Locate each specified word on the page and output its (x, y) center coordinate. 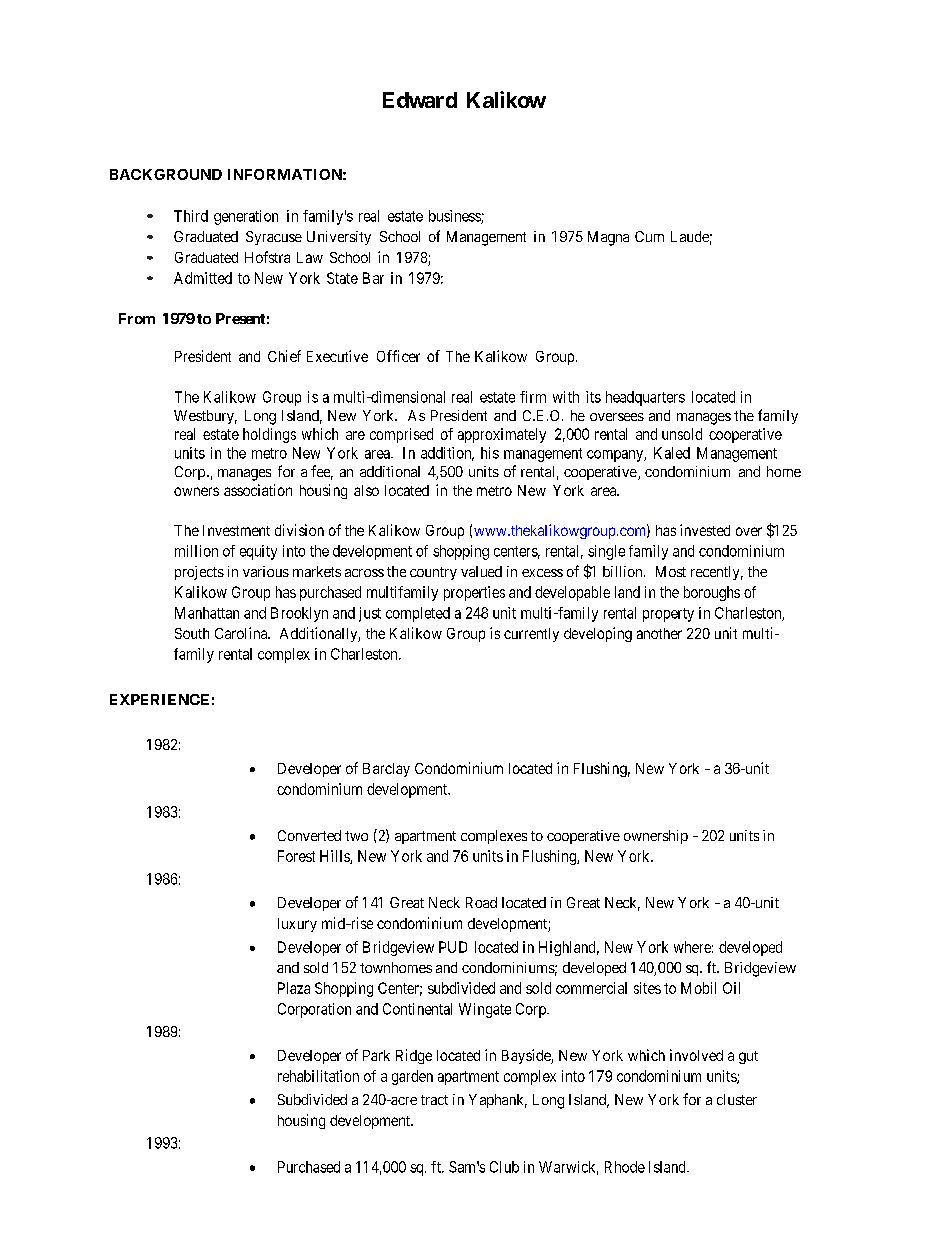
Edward (420, 100)
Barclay (386, 770)
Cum (649, 236)
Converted (309, 835)
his (490, 453)
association (258, 490)
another (659, 633)
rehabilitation (318, 1076)
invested (705, 530)
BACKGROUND (166, 174)
